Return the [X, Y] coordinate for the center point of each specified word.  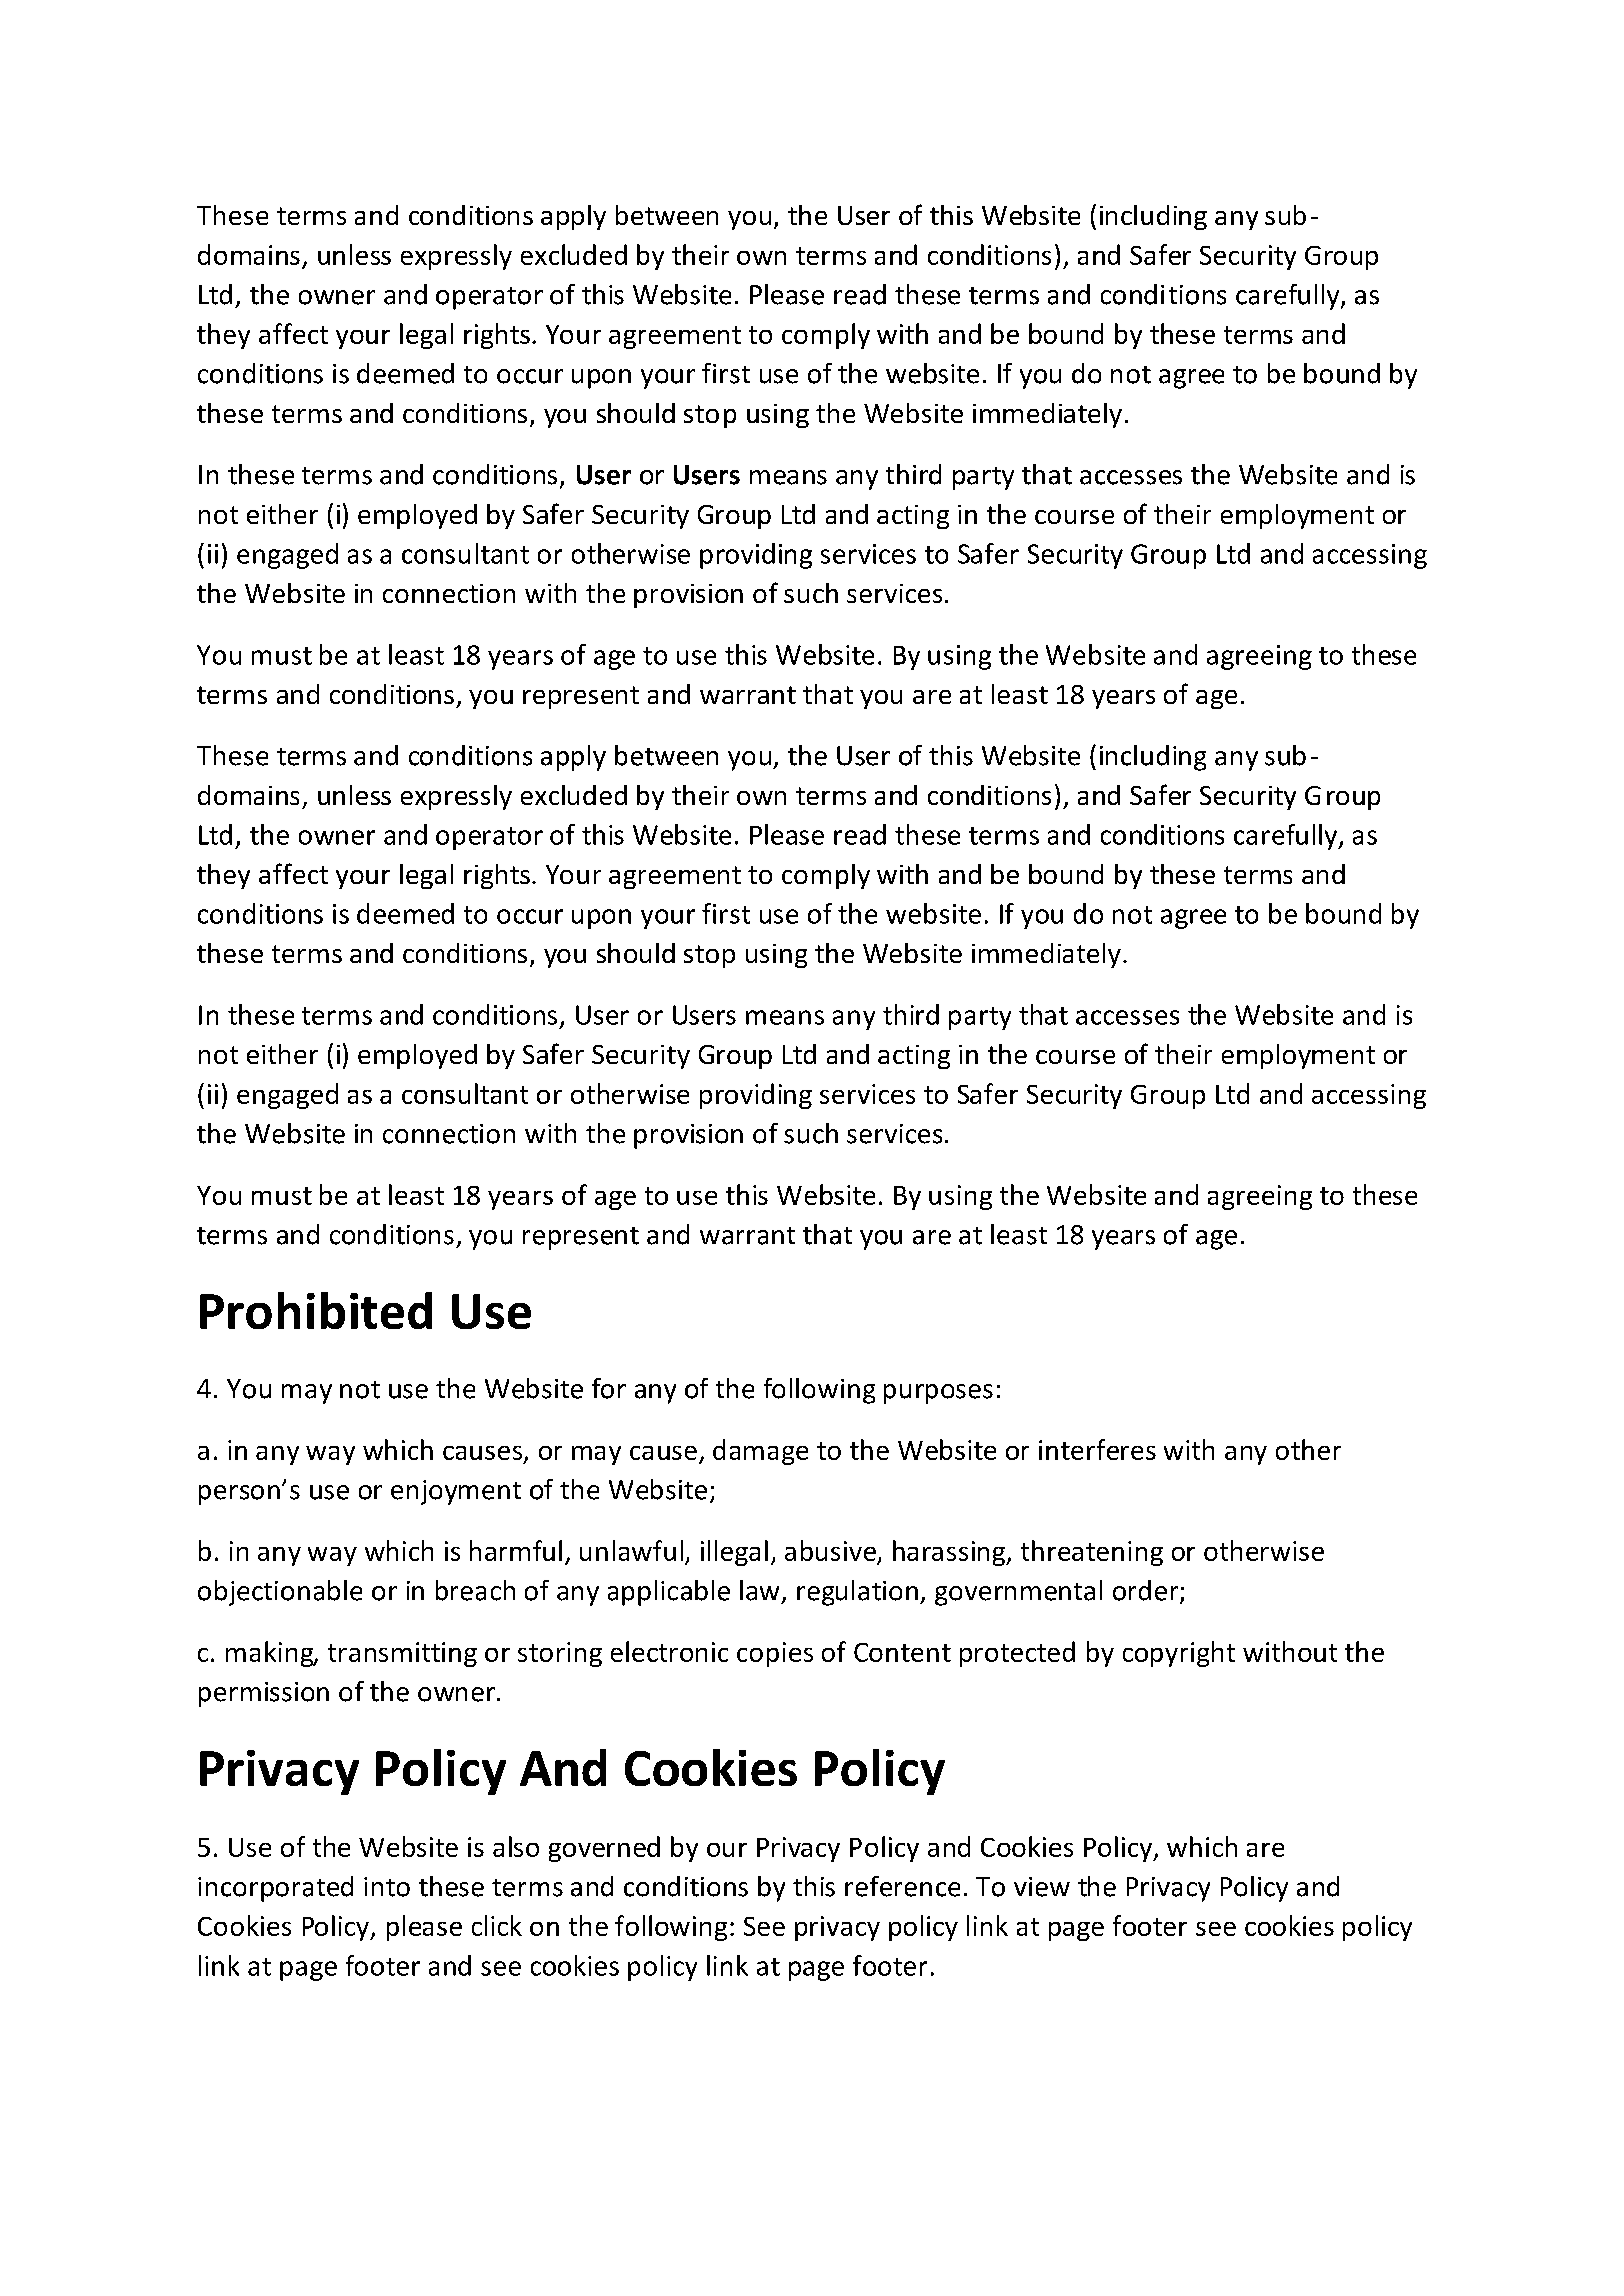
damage [760, 1452]
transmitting [402, 1654]
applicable [669, 1593]
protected [1017, 1654]
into [387, 1887]
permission [264, 1694]
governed [604, 1849]
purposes [938, 1394]
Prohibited [316, 1310]
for [609, 1388]
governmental [1018, 1593]
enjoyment [456, 1492]
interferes [1097, 1449]
